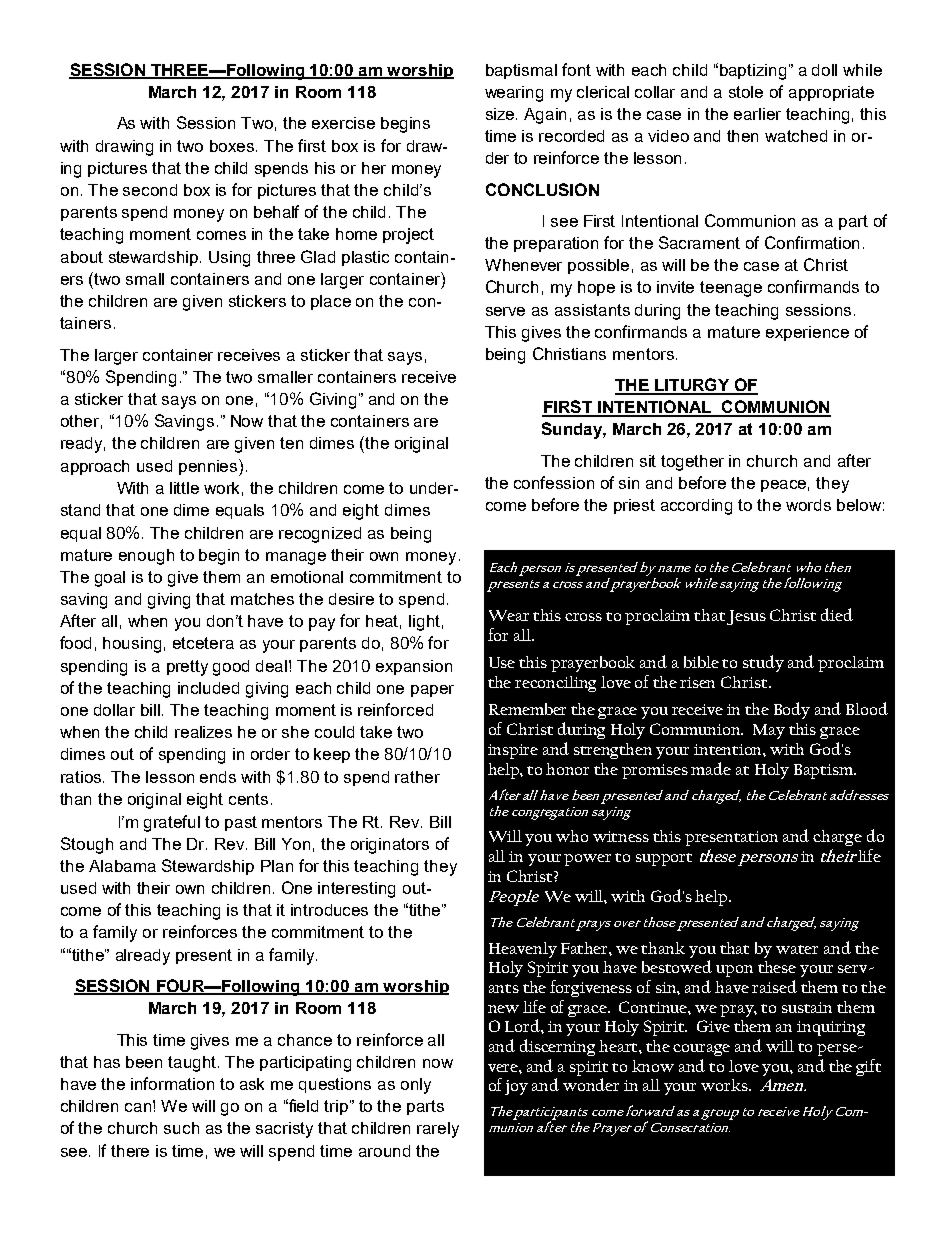 The width and height of the page is (952, 1233). I want to click on pennies, so click(209, 467).
